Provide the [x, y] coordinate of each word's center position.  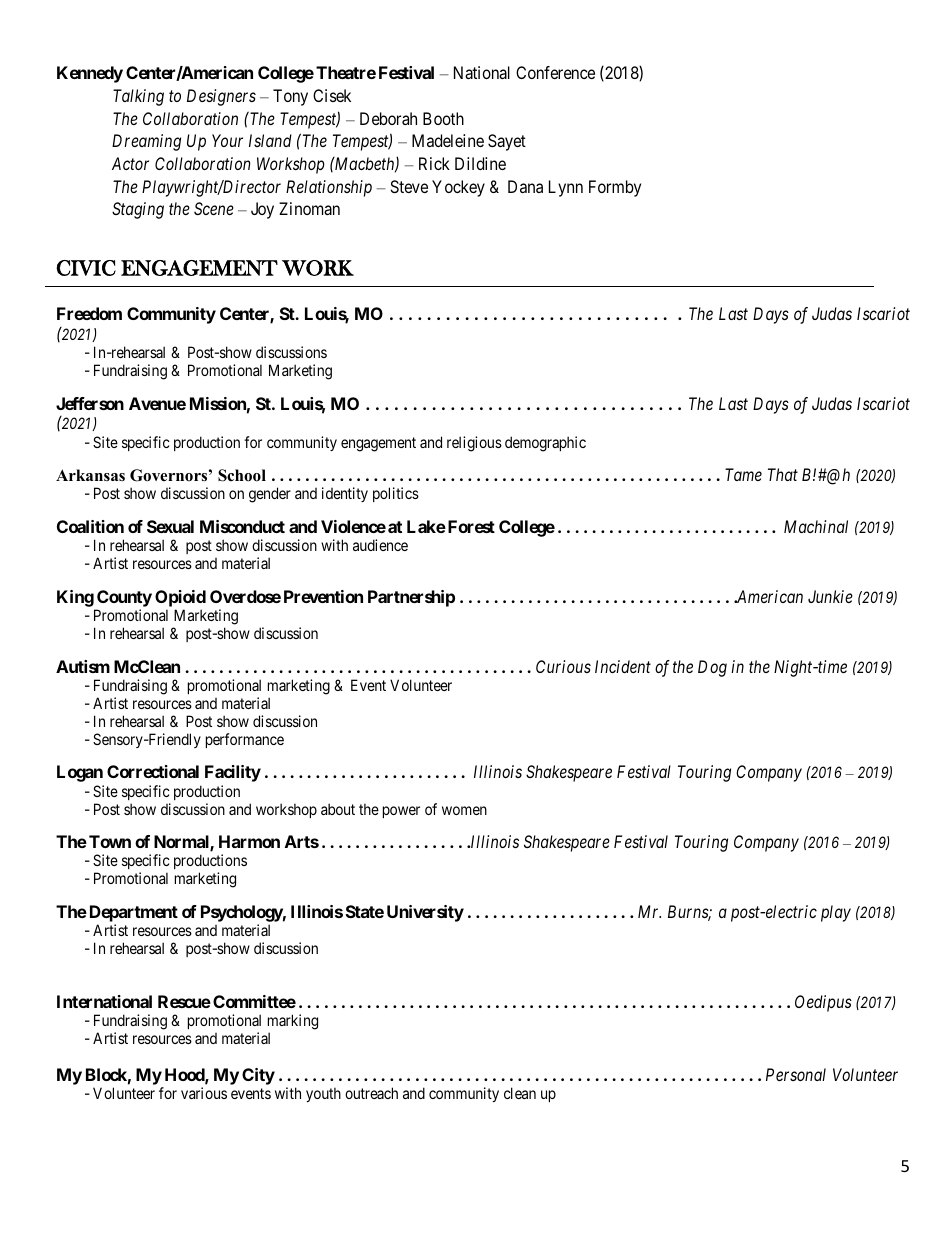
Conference [555, 72]
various [204, 1093]
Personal [796, 1074]
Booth [443, 118]
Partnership [411, 598]
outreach [371, 1093]
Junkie [830, 596]
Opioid [180, 598]
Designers [221, 97]
